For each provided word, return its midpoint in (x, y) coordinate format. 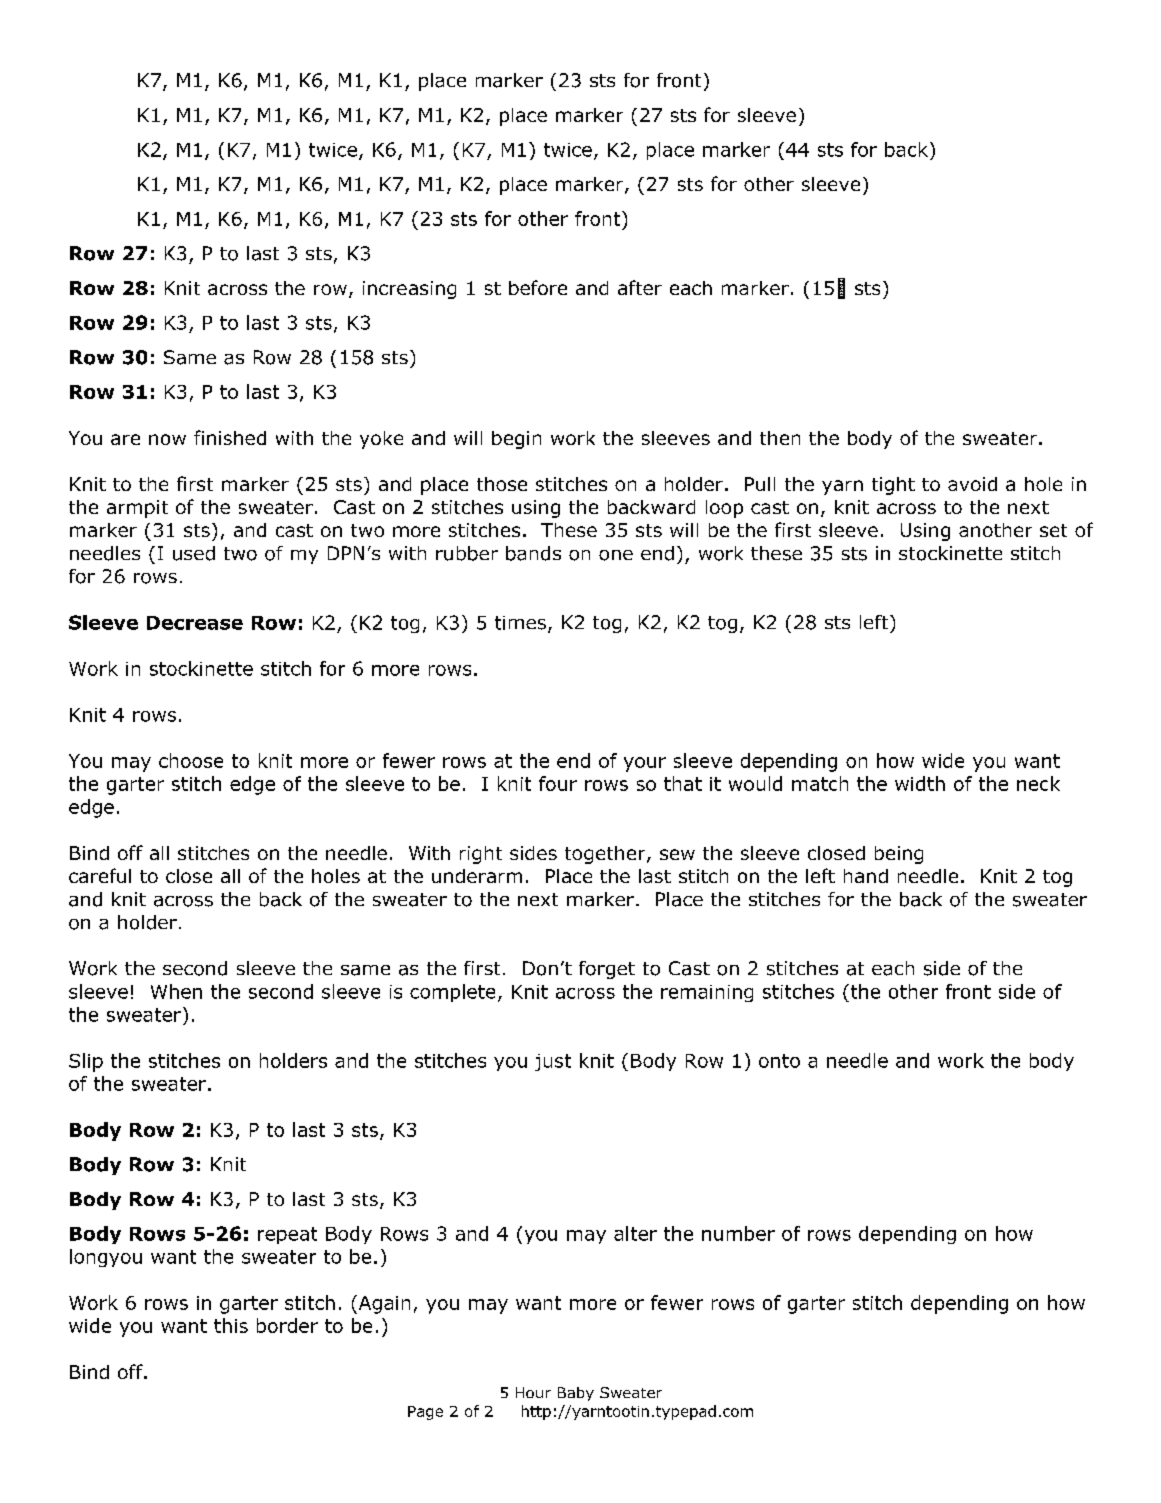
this (231, 1325)
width (920, 783)
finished (230, 437)
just (553, 1062)
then (780, 438)
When (176, 991)
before (538, 287)
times (520, 623)
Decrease (195, 623)
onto (779, 1061)
